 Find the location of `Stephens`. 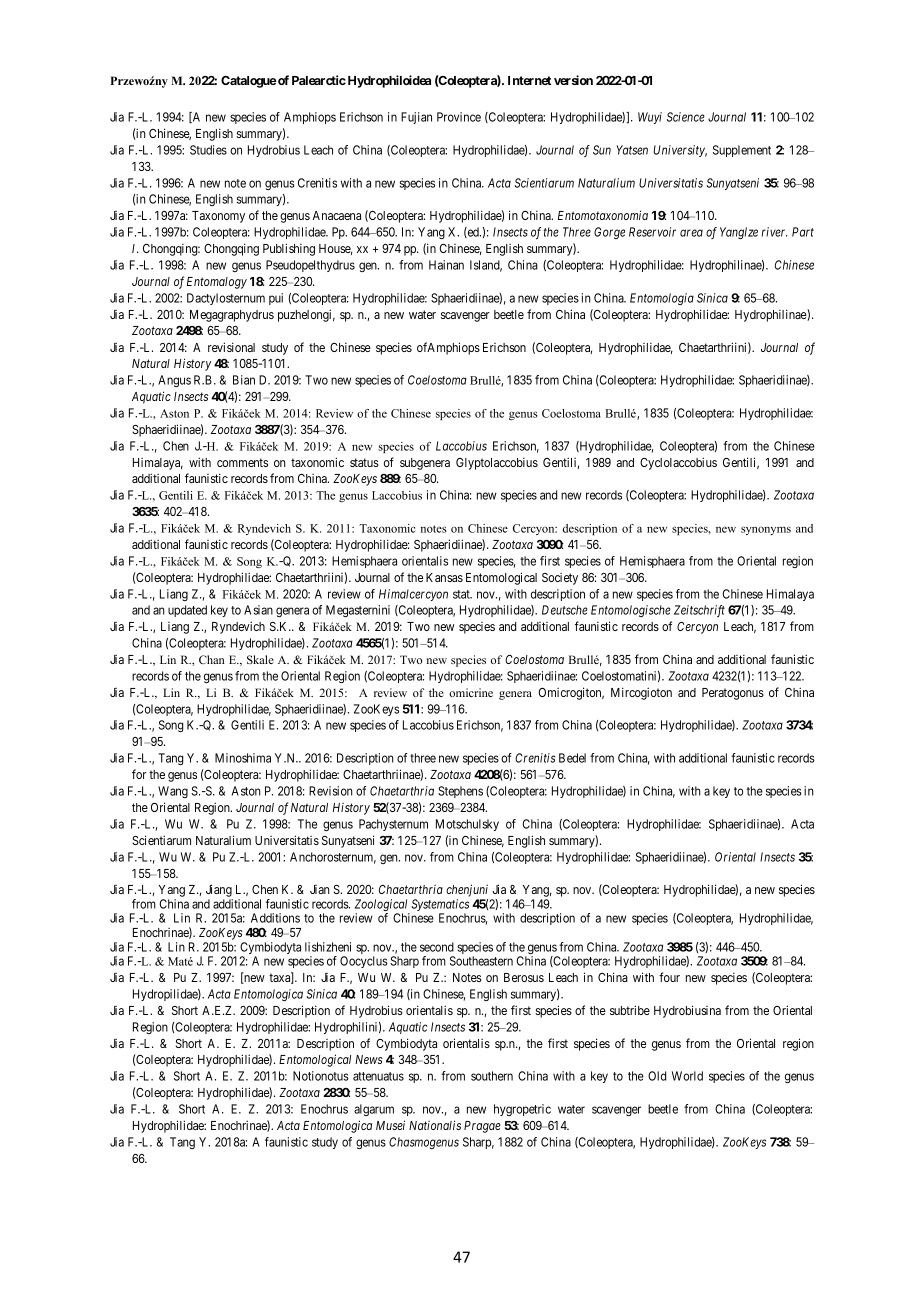

Stephens is located at coordinates (460, 792).
